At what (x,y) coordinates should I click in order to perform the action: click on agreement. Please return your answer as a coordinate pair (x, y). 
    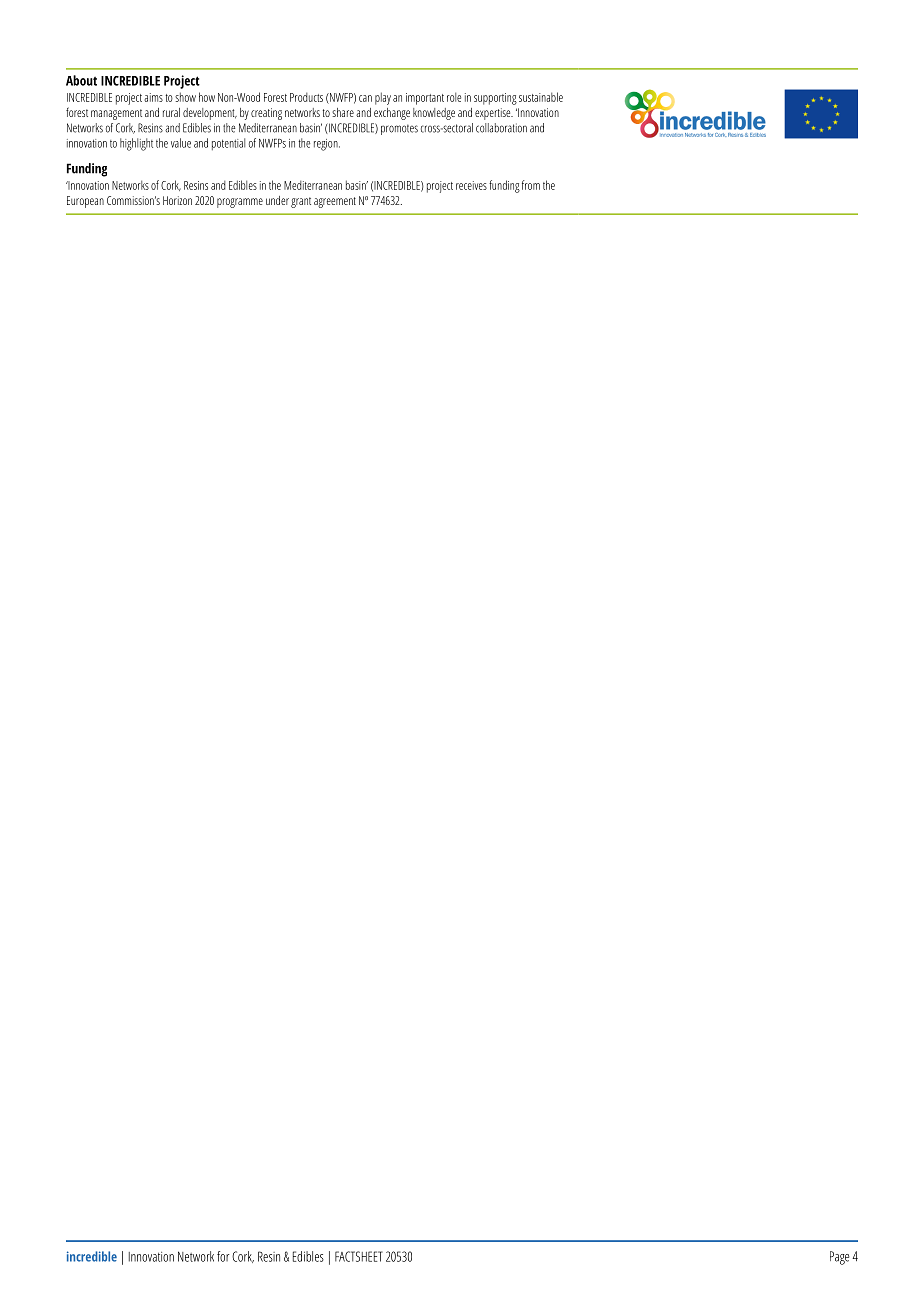
    Looking at the image, I should click on (335, 202).
